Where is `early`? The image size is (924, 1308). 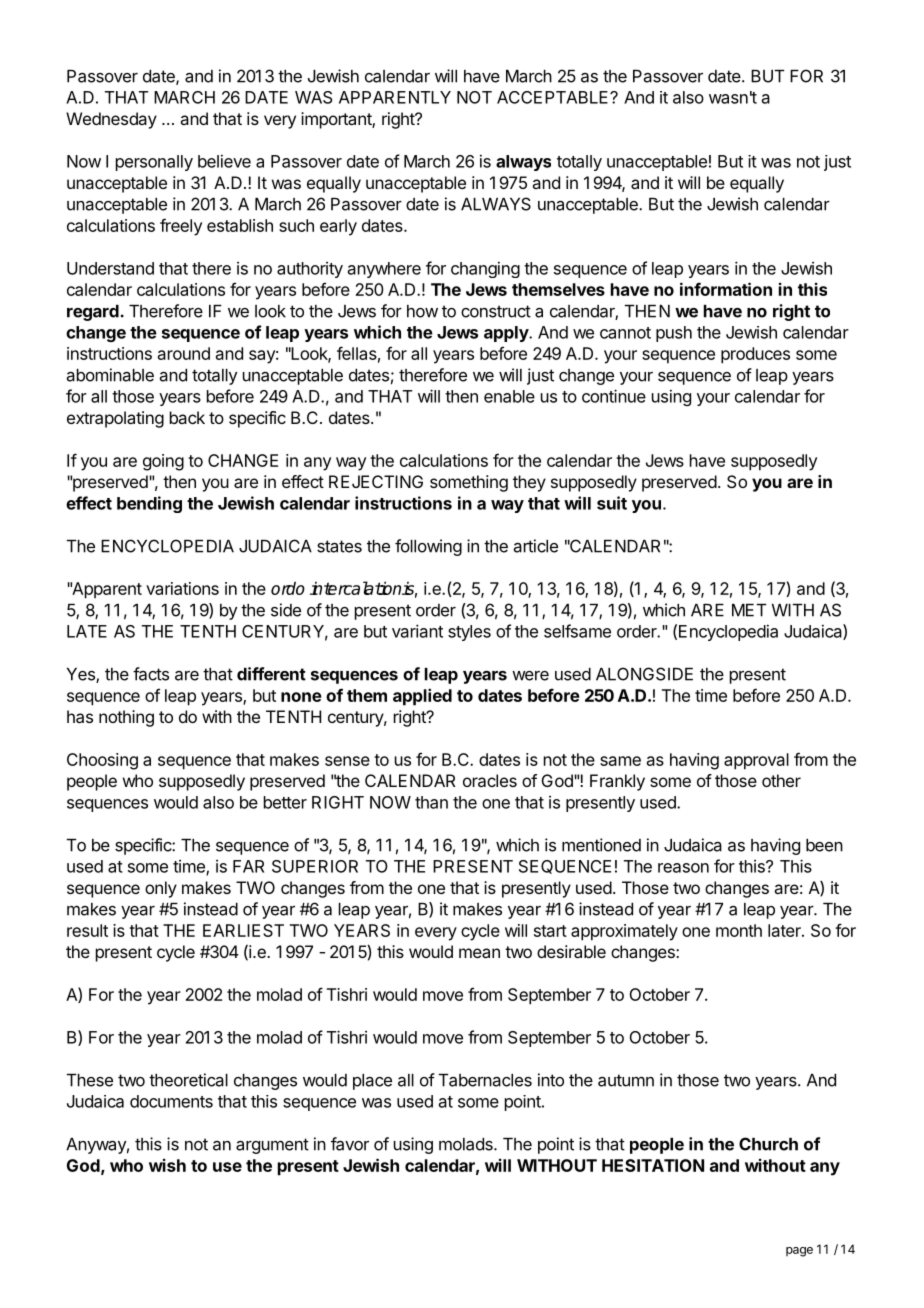
early is located at coordinates (338, 227).
